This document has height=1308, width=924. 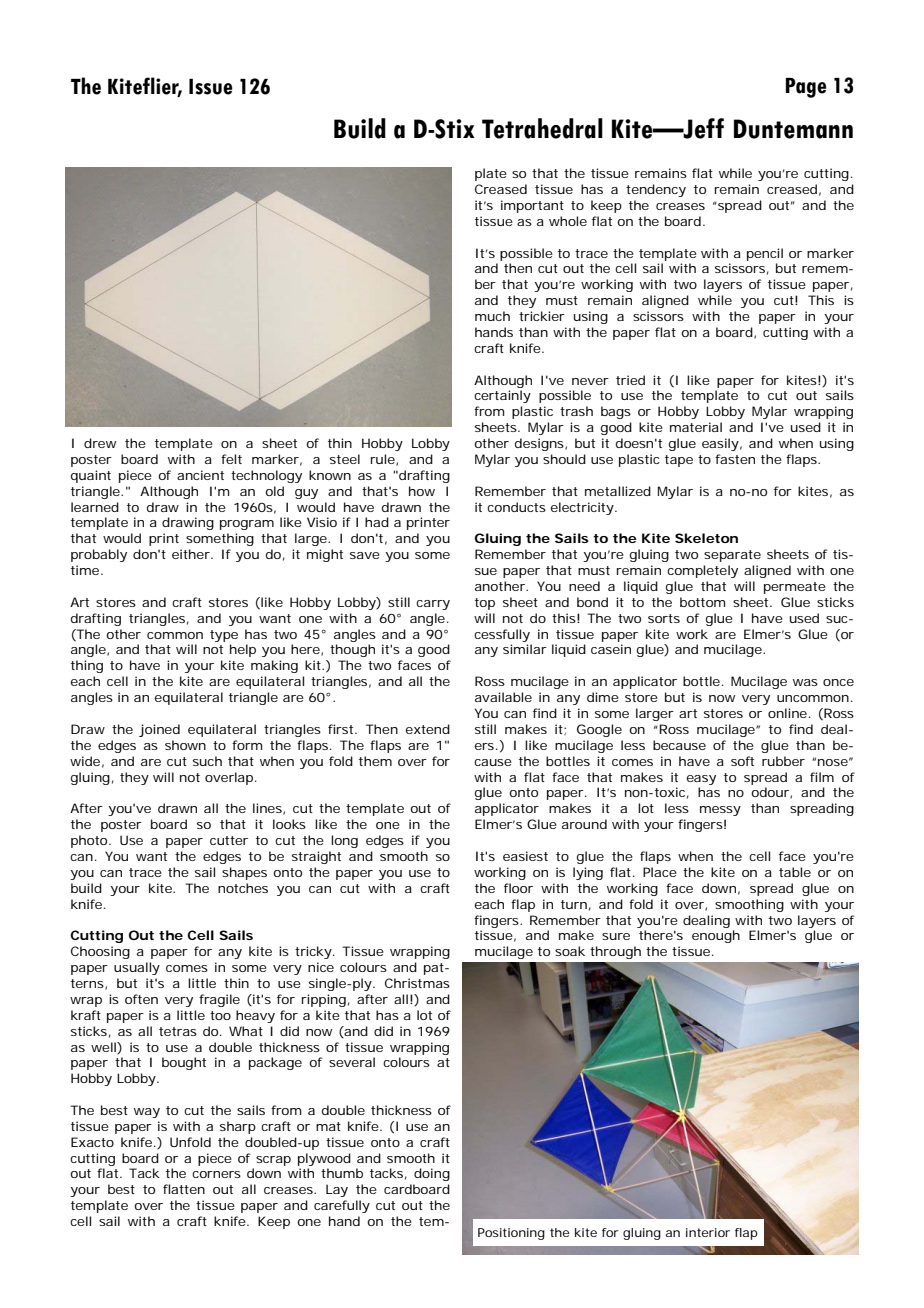 I want to click on fasten, so click(x=735, y=459).
